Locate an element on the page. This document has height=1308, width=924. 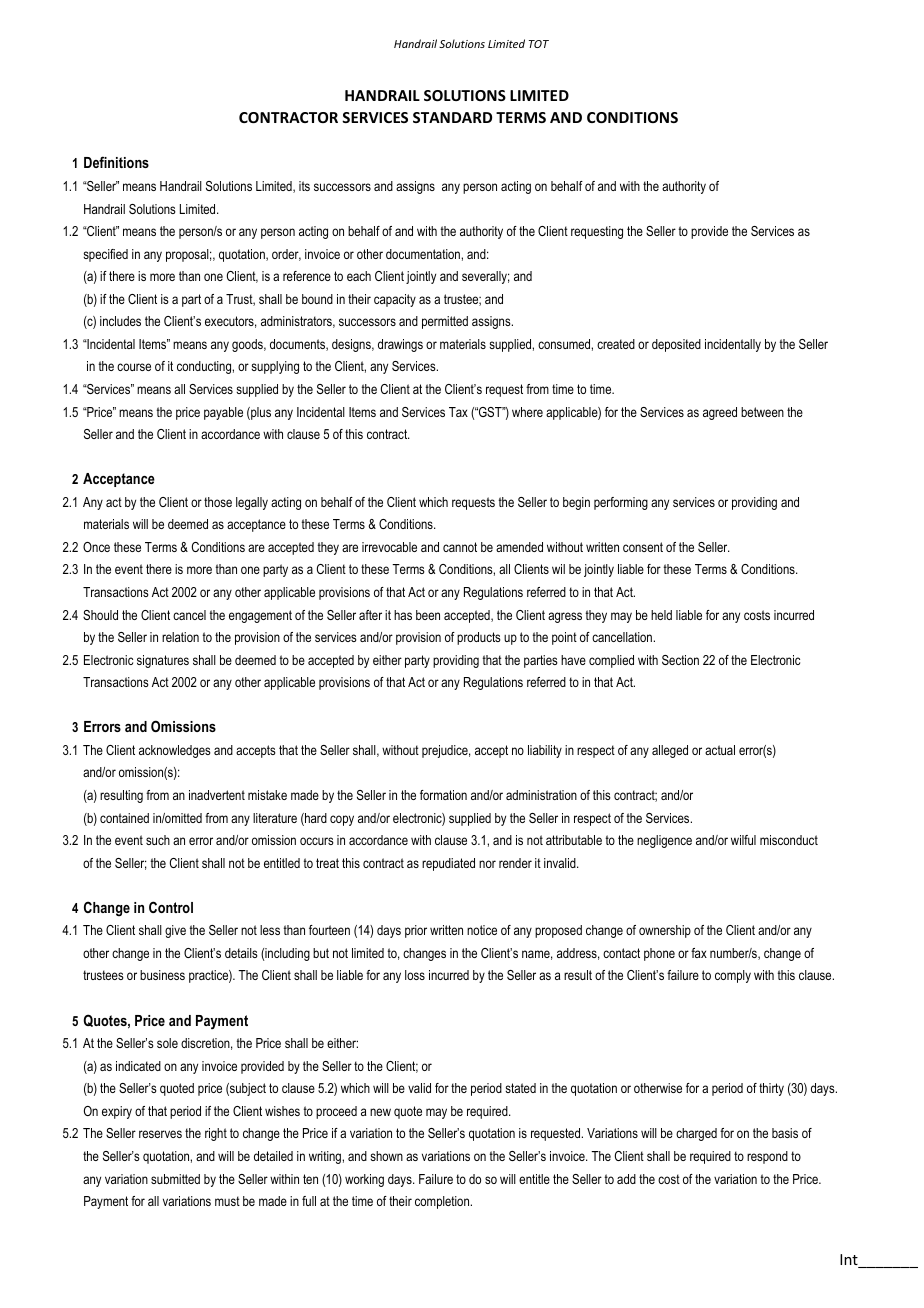
inadvertent is located at coordinates (217, 795).
